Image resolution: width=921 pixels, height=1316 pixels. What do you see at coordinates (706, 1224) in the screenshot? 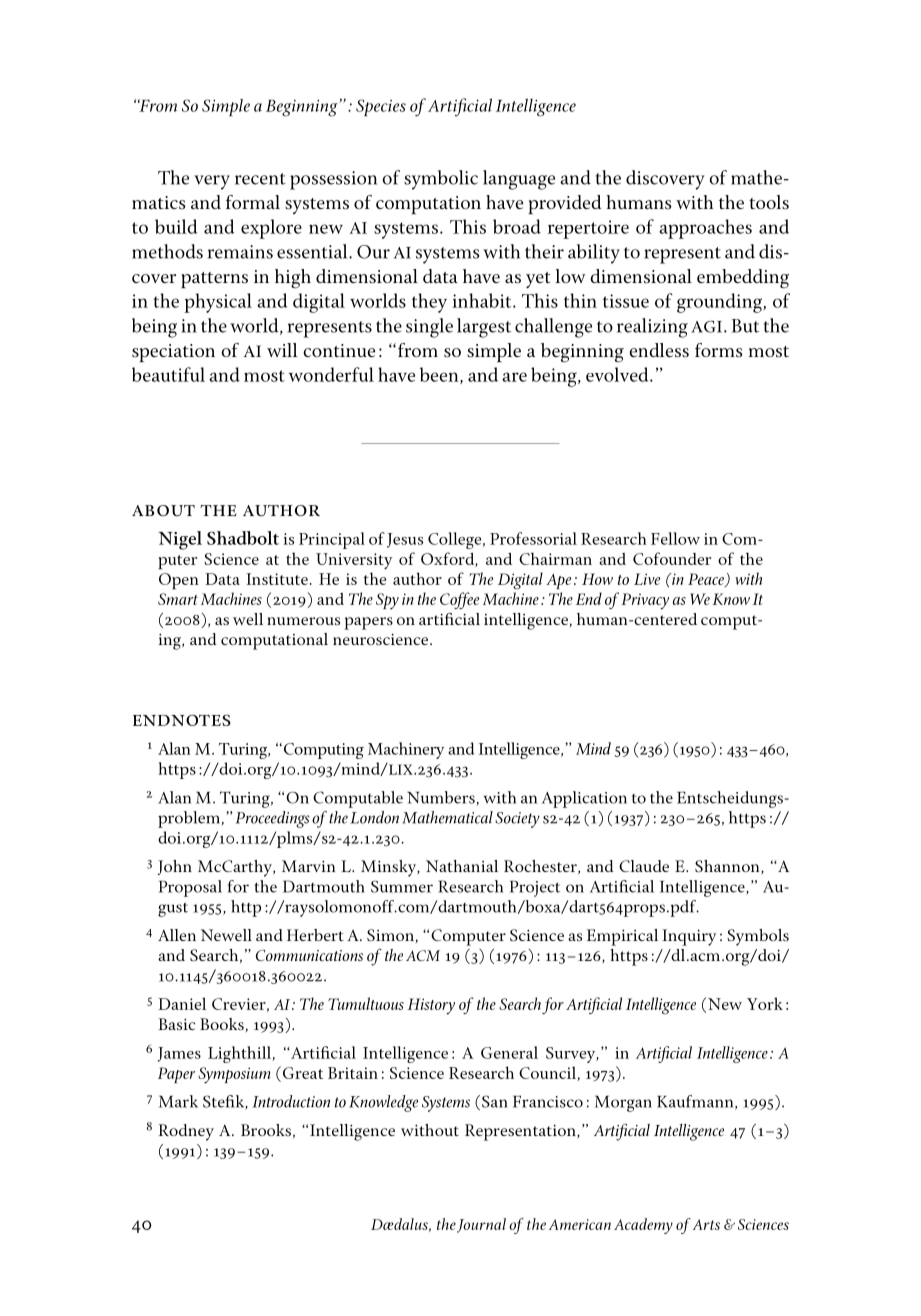
I see `Arts` at bounding box center [706, 1224].
